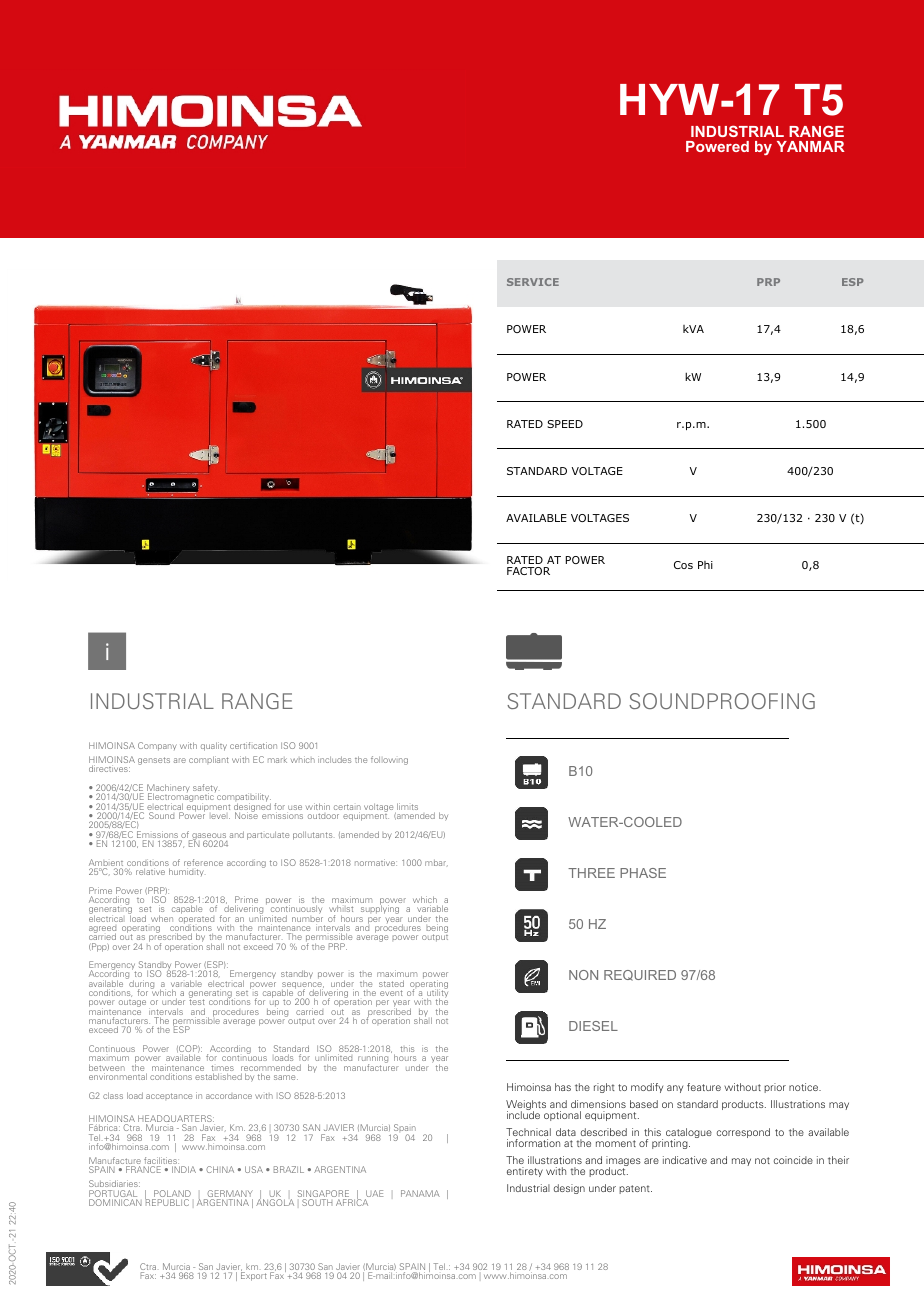  What do you see at coordinates (775, 1088) in the screenshot?
I see `prior` at bounding box center [775, 1088].
